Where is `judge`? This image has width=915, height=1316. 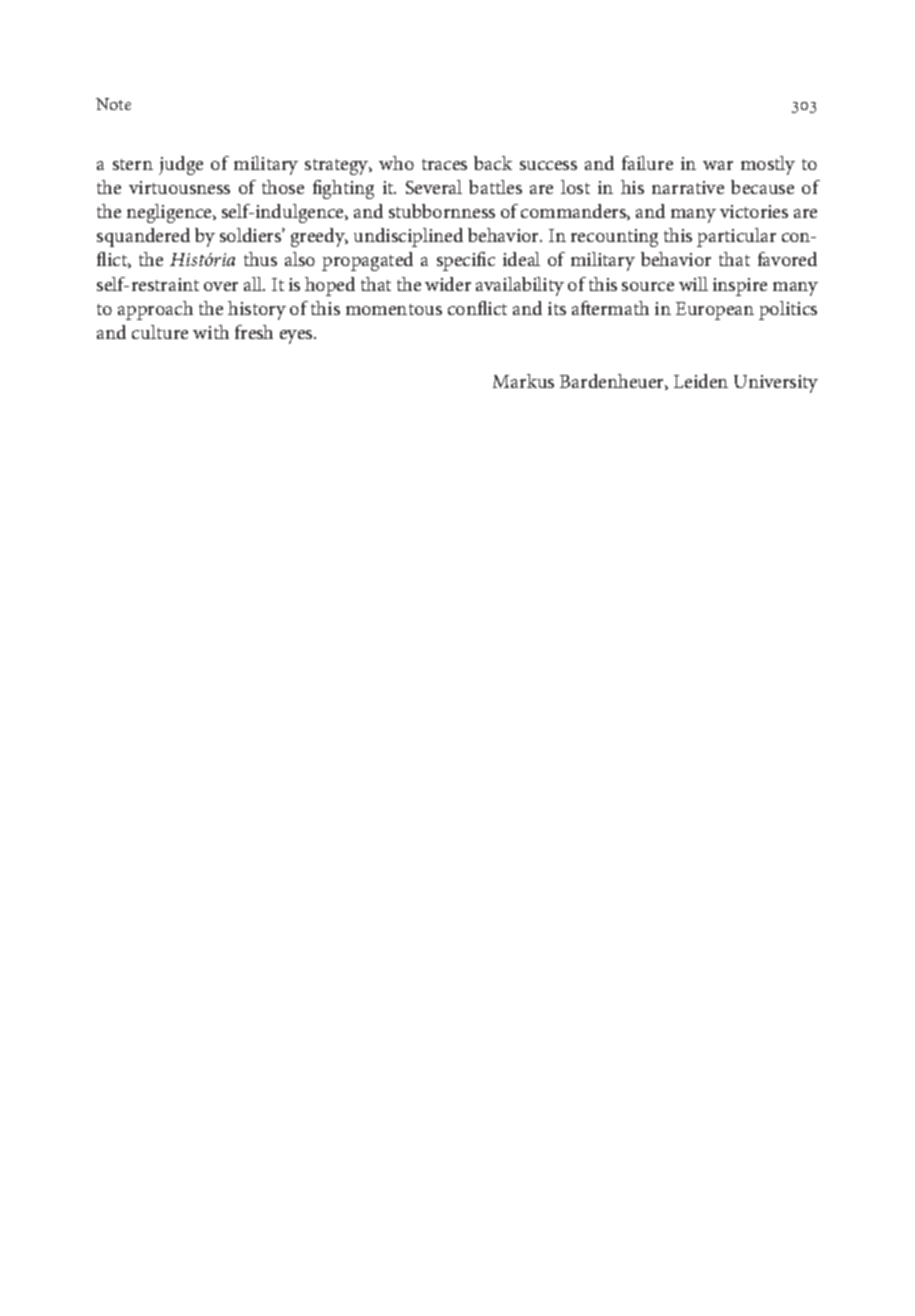 judge is located at coordinates (181, 165).
